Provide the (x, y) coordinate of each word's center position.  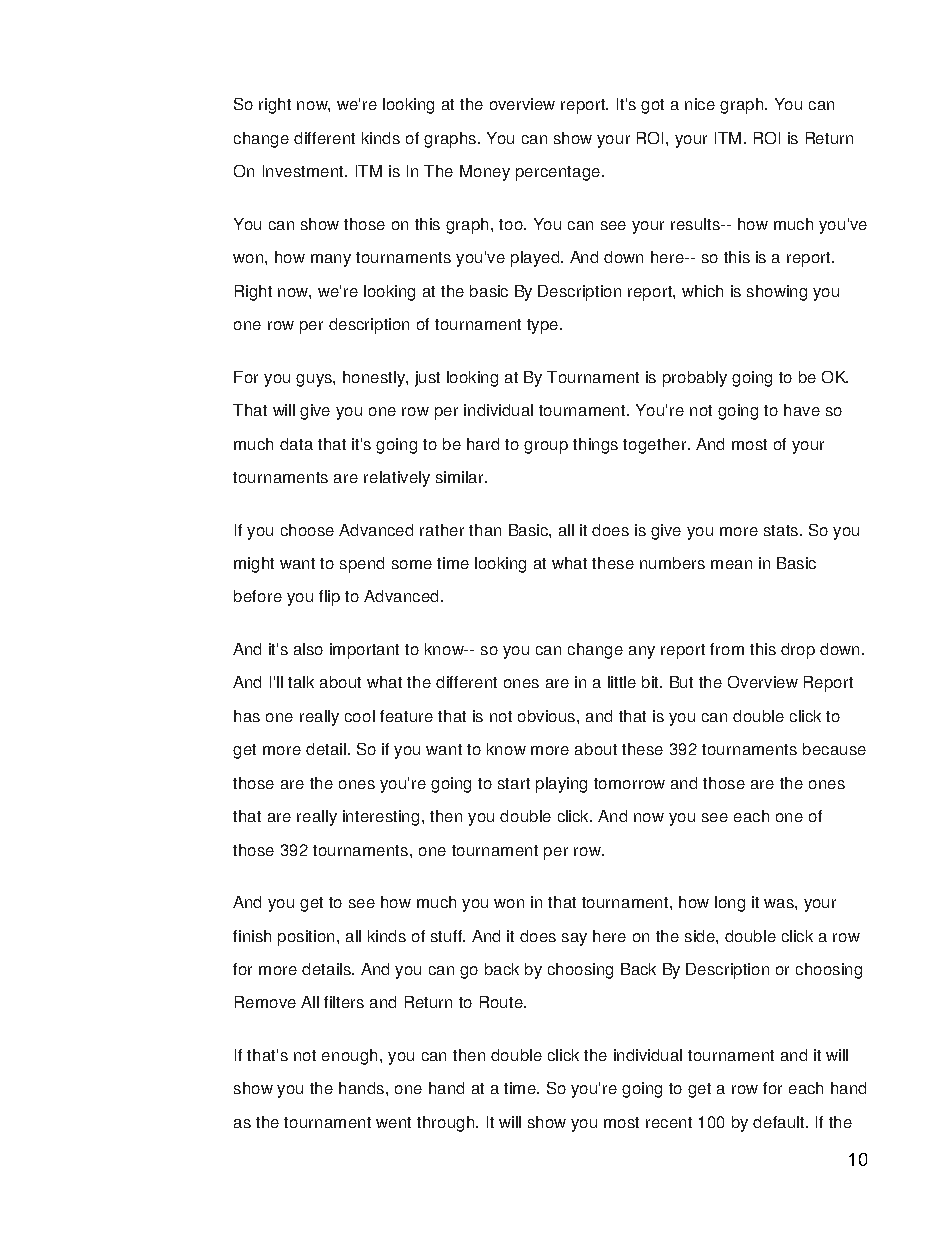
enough (349, 1057)
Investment (304, 171)
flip (329, 598)
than (485, 530)
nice (700, 104)
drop (798, 651)
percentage (558, 173)
